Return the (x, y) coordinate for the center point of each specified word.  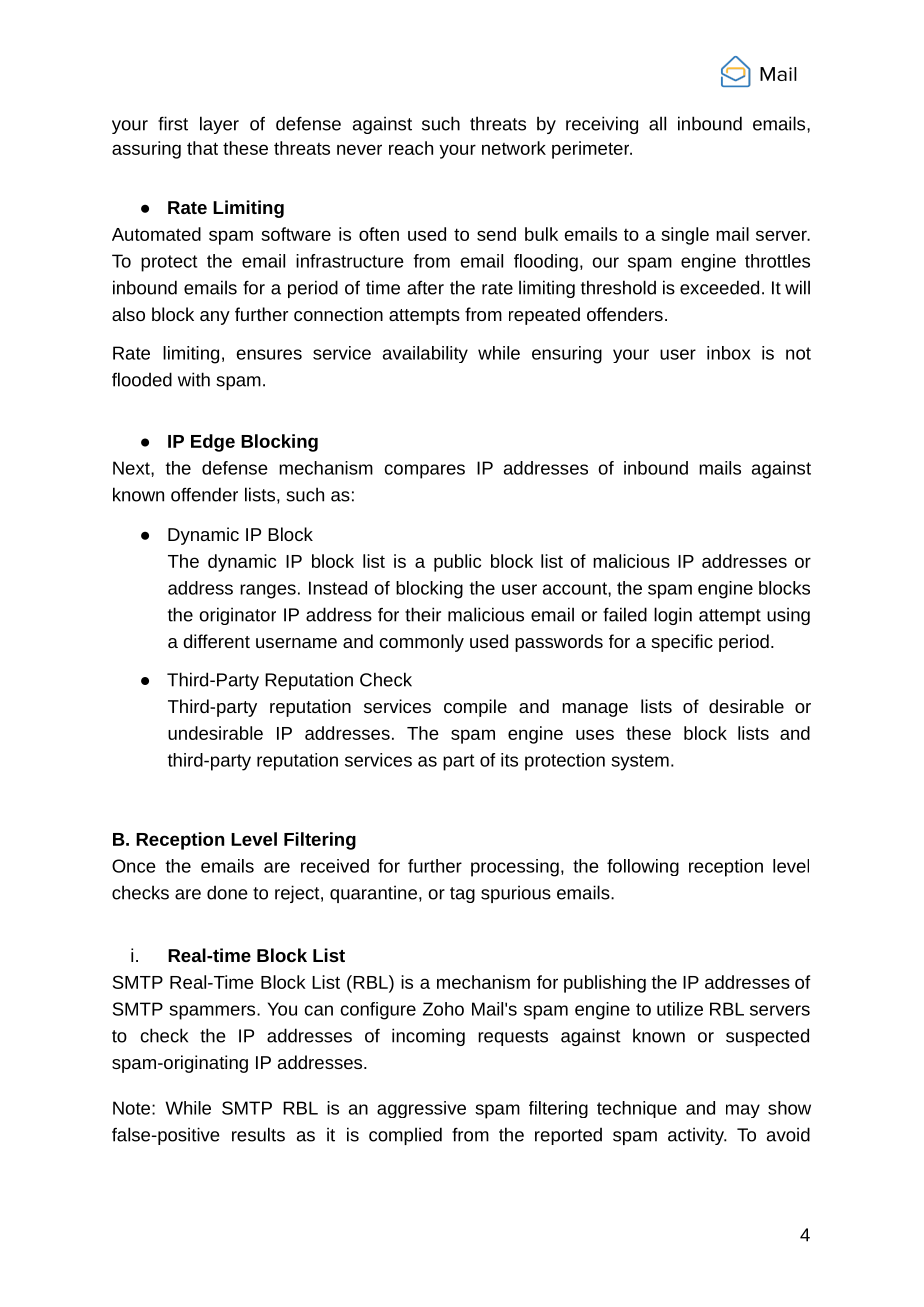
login (673, 616)
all (657, 123)
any (215, 318)
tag (462, 895)
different (216, 641)
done (227, 892)
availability (425, 354)
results (258, 1134)
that (202, 148)
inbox (729, 353)
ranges (268, 591)
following (643, 867)
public (457, 563)
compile (475, 708)
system (640, 762)
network (514, 148)
